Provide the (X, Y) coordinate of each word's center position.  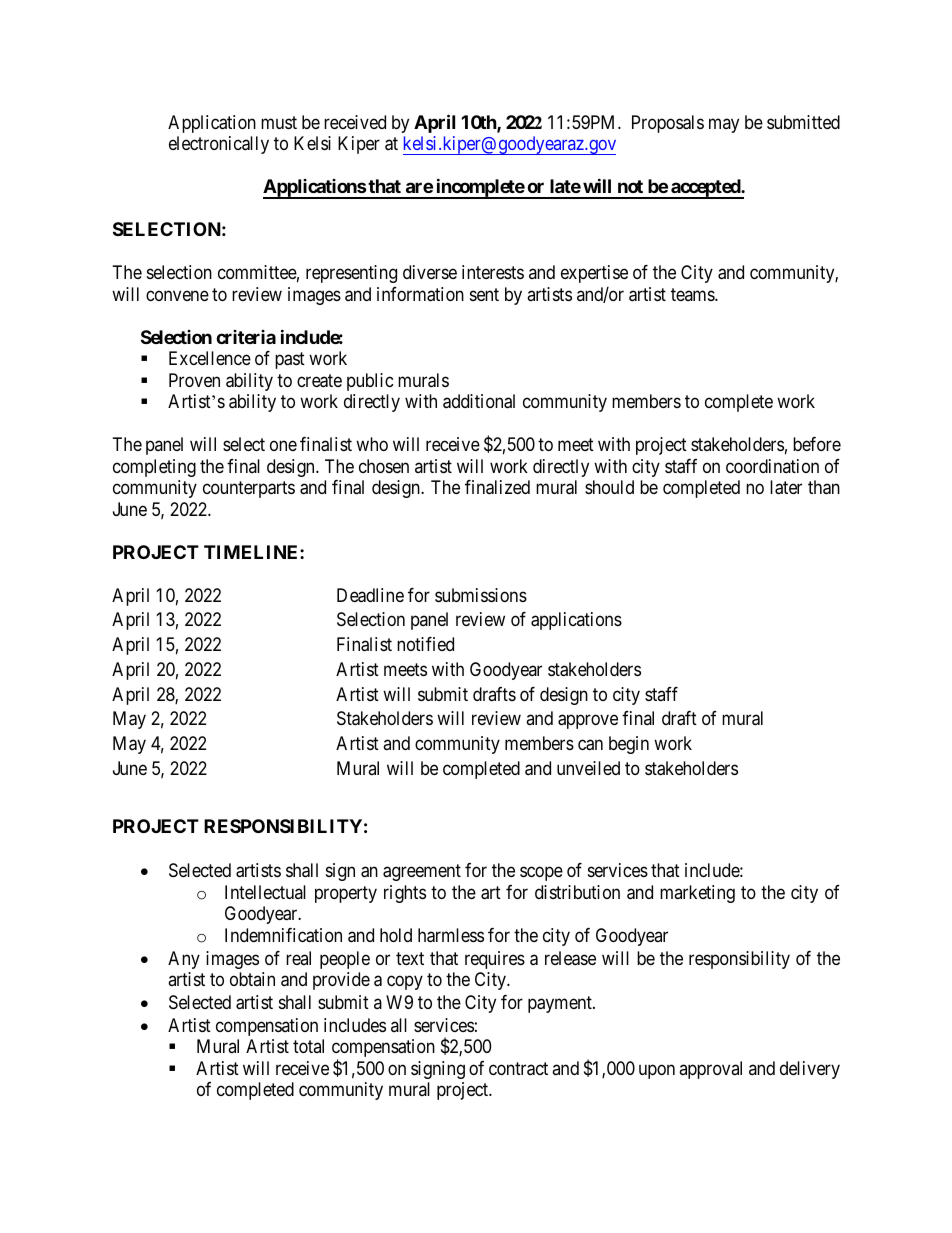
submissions (481, 595)
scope (541, 874)
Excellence (210, 358)
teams (693, 294)
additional (479, 401)
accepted (705, 189)
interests (493, 272)
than (824, 487)
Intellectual (265, 892)
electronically (219, 145)
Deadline (370, 595)
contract (518, 1069)
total (308, 1046)
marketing (697, 894)
